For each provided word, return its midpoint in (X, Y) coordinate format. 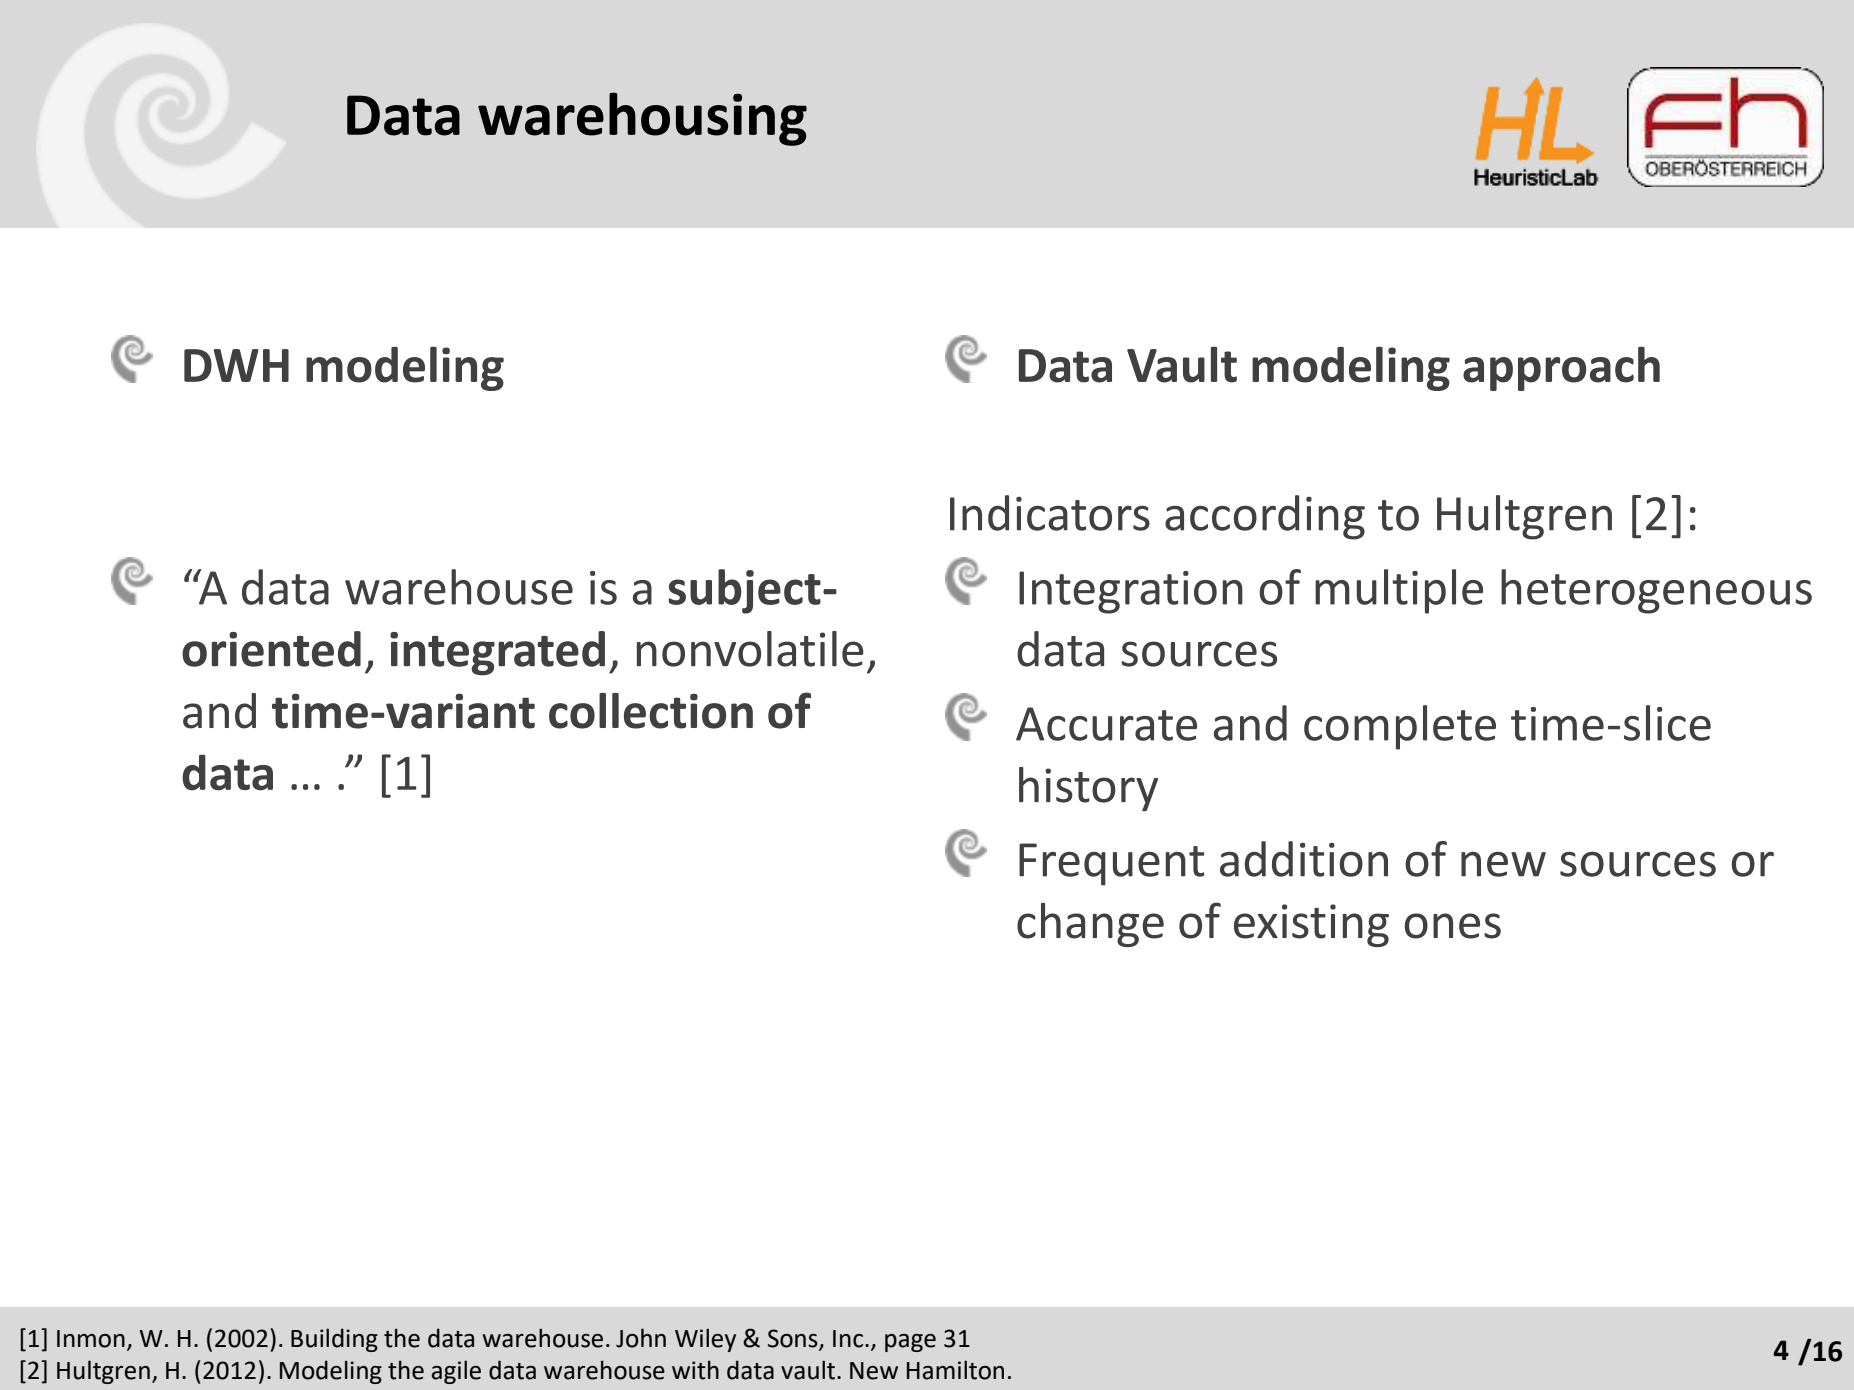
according (1265, 517)
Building (334, 1340)
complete (1400, 727)
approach (1561, 368)
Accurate (1106, 724)
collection (651, 711)
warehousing (642, 119)
